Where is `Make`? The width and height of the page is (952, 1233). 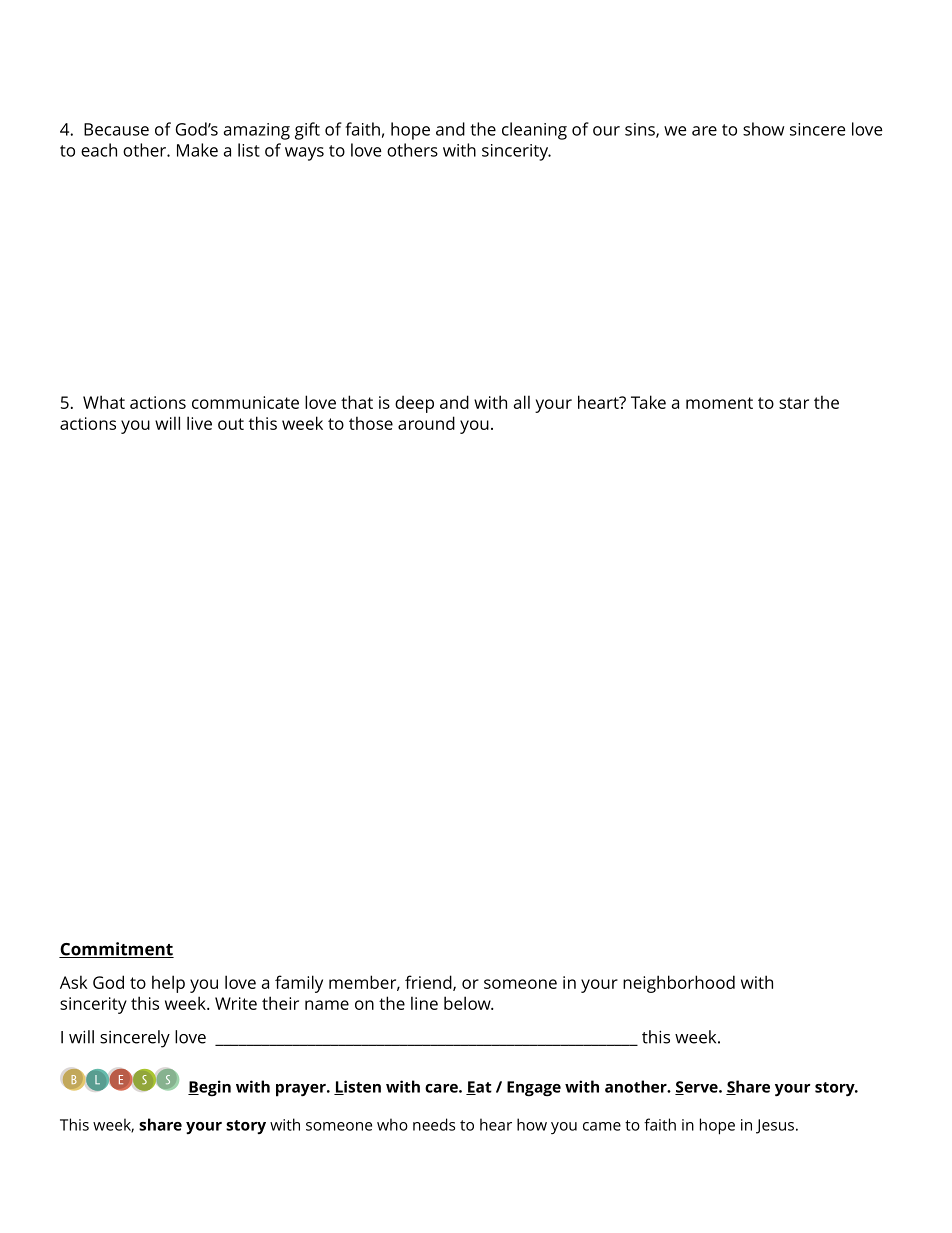 Make is located at coordinates (197, 150).
